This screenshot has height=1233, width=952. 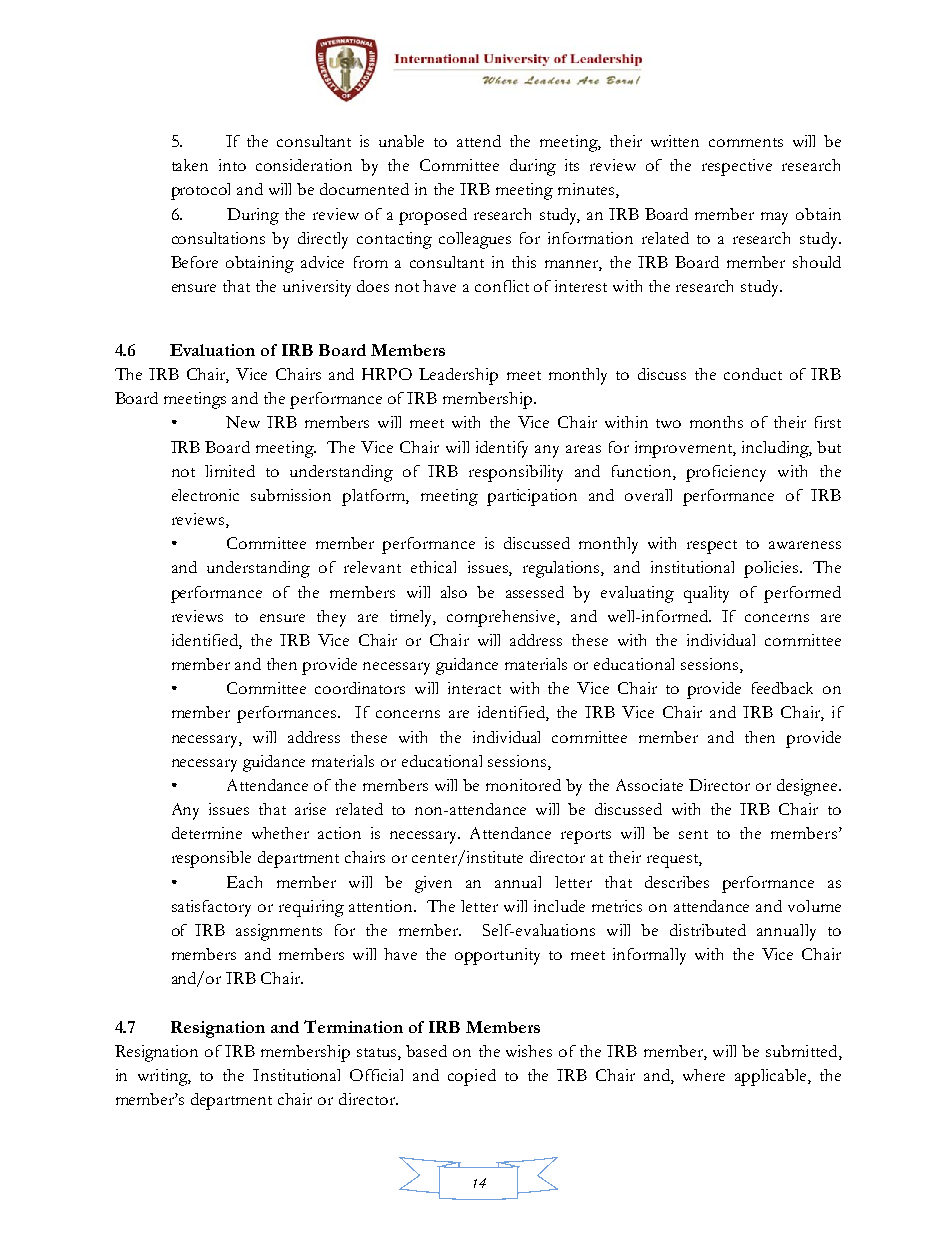 I want to click on conduct, so click(x=753, y=374).
